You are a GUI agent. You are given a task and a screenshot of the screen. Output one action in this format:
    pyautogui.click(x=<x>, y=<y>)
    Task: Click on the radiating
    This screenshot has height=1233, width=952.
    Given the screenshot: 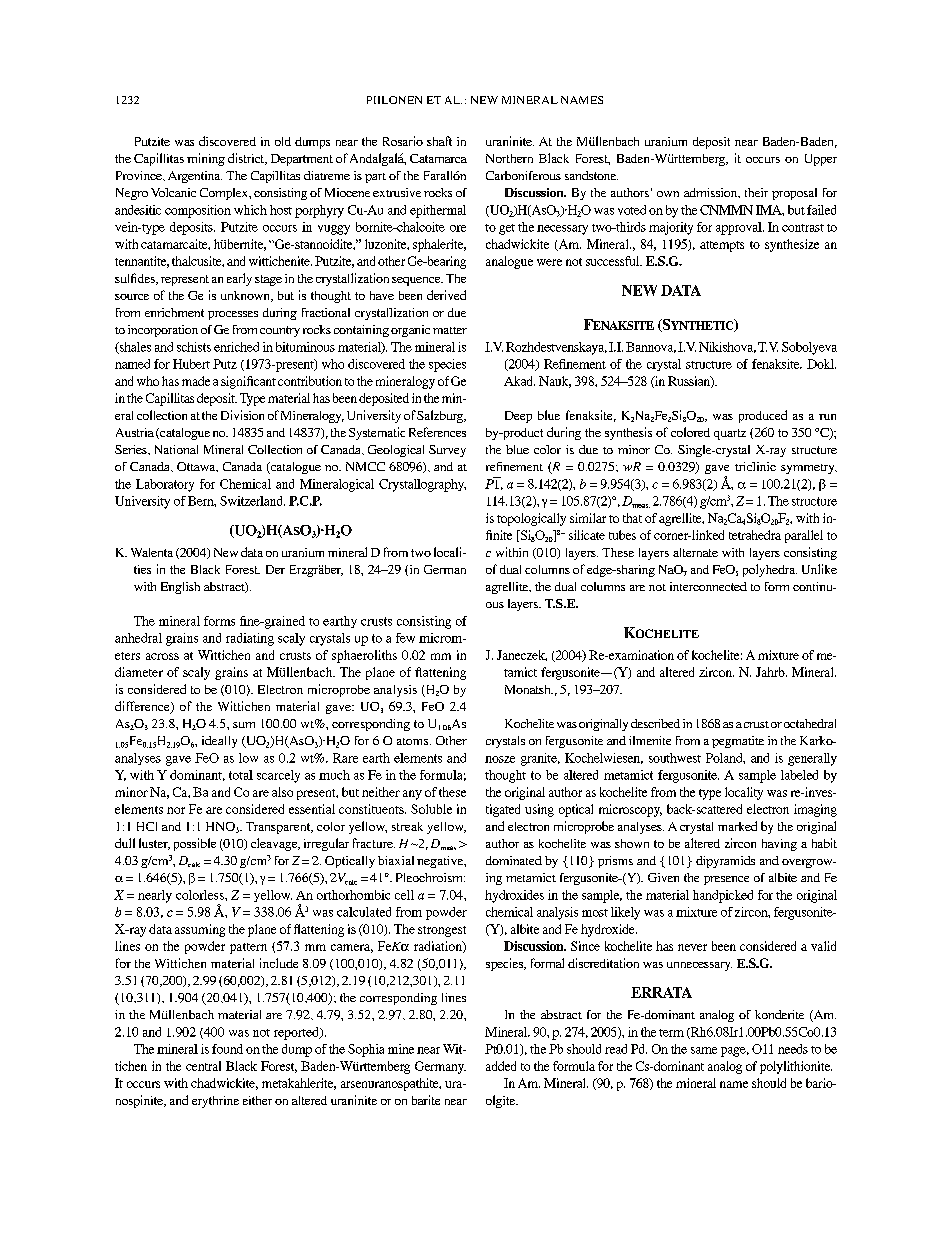 What is the action you would take?
    pyautogui.click(x=250, y=639)
